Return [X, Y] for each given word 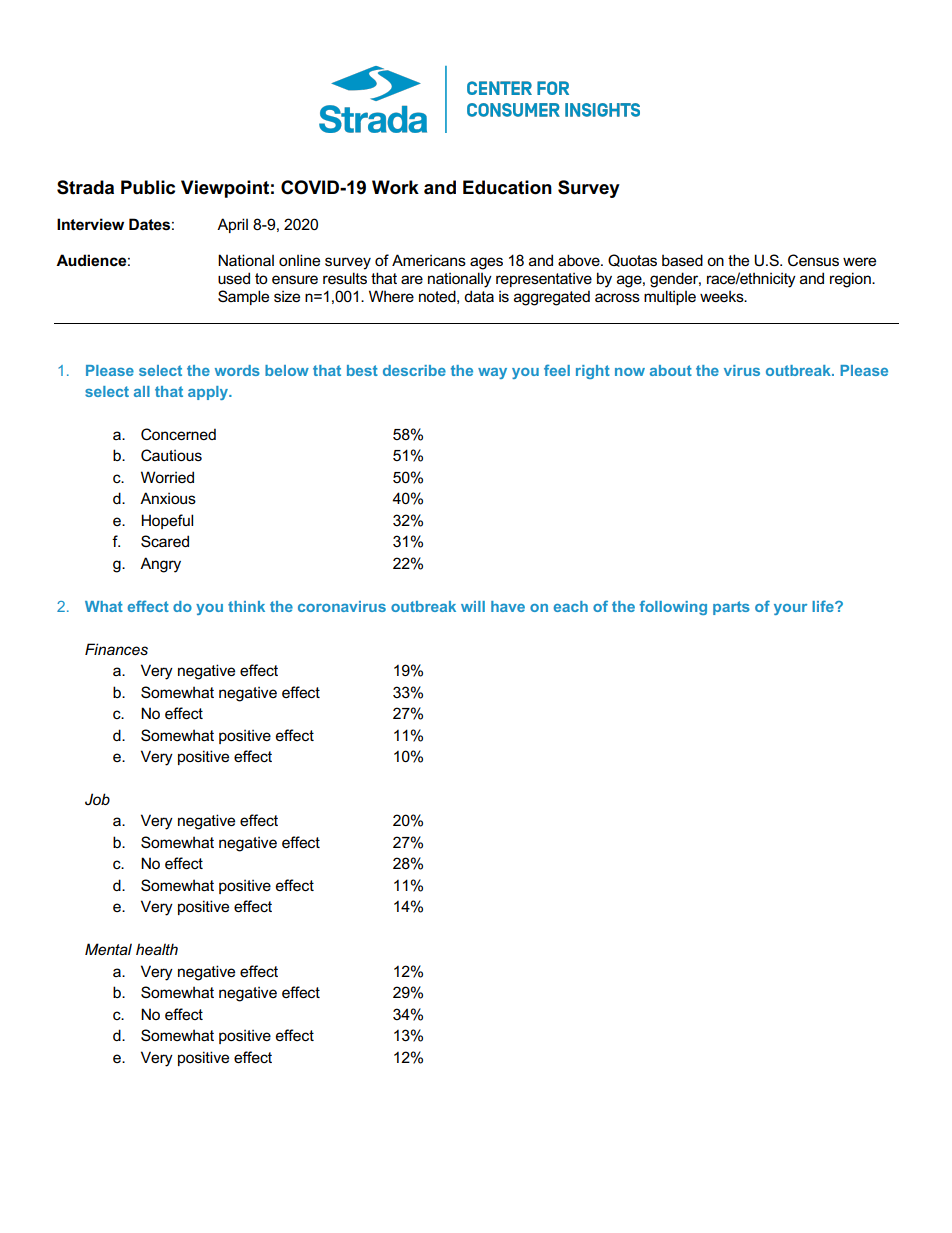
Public [148, 187]
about [671, 370]
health [157, 949]
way [492, 373]
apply [209, 393]
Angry [160, 565]
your [790, 609]
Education [507, 187]
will [473, 606]
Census [813, 260]
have [508, 606]
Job [97, 799]
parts [731, 608]
